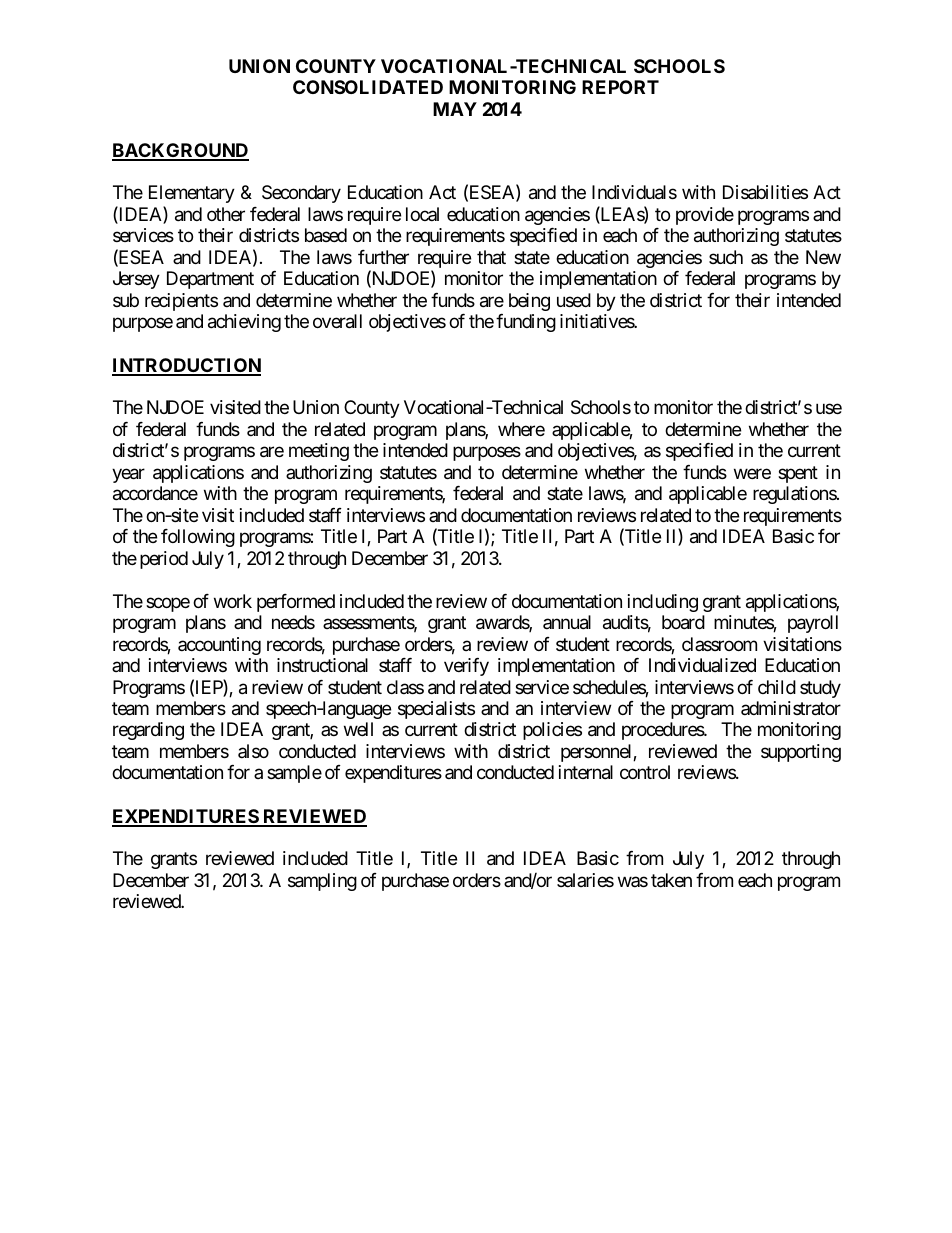 The height and width of the document is (1233, 952). I want to click on such, so click(726, 257).
